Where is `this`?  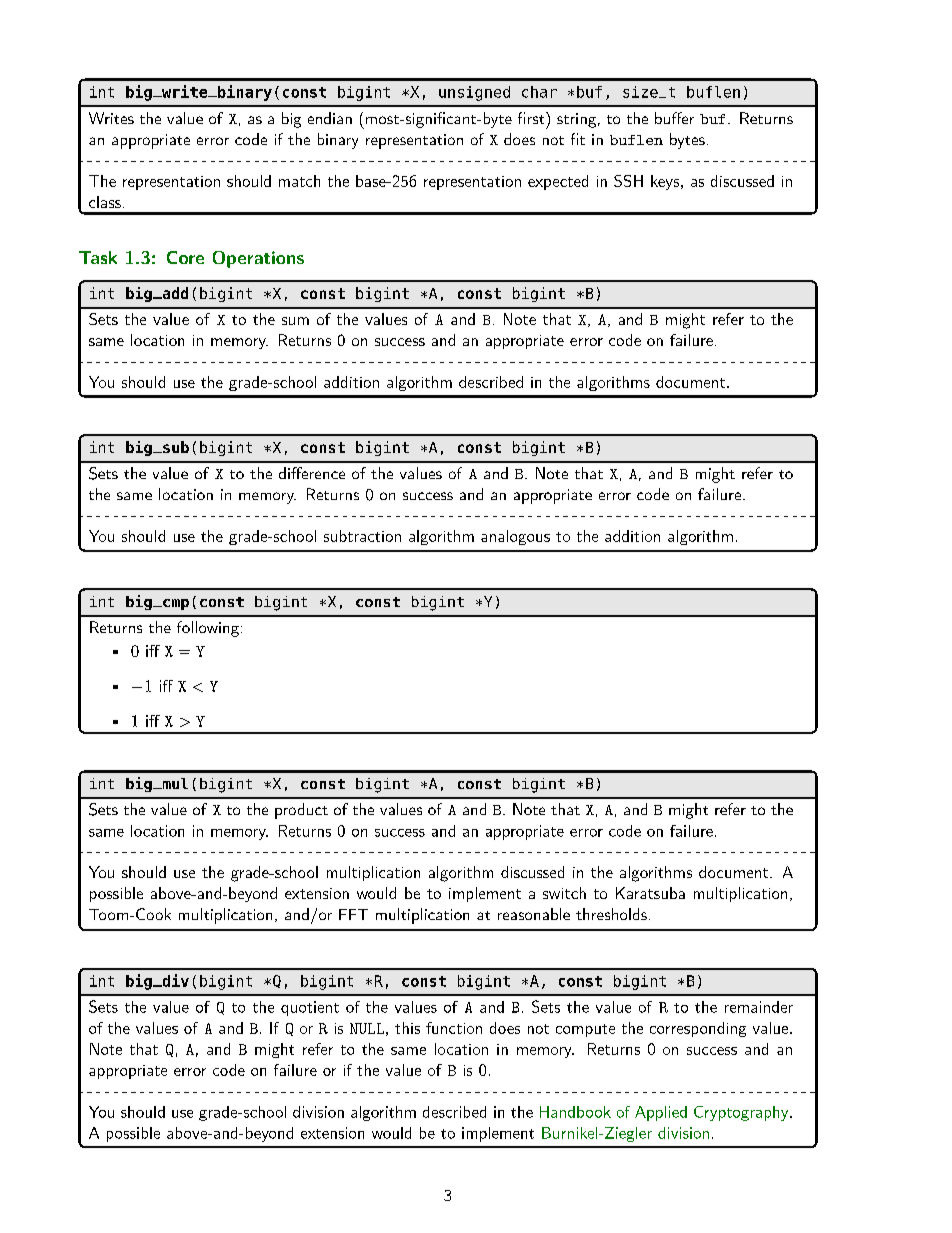
this is located at coordinates (407, 1028).
